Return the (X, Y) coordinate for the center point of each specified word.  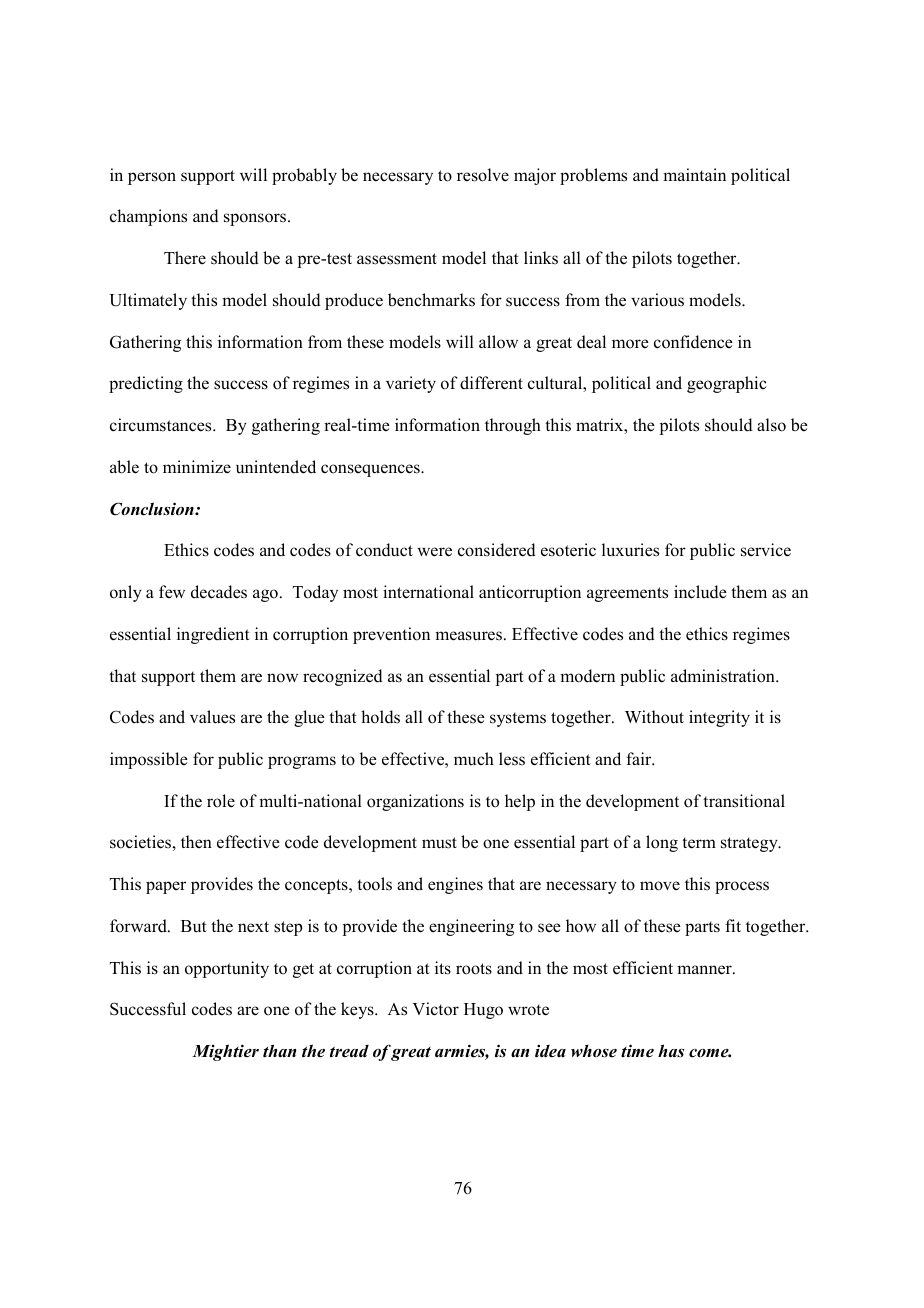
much (474, 758)
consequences (371, 470)
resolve (483, 175)
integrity (719, 718)
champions (148, 217)
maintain (694, 174)
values (212, 717)
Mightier (225, 1052)
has (671, 1051)
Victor (435, 1009)
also (771, 425)
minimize (197, 466)
